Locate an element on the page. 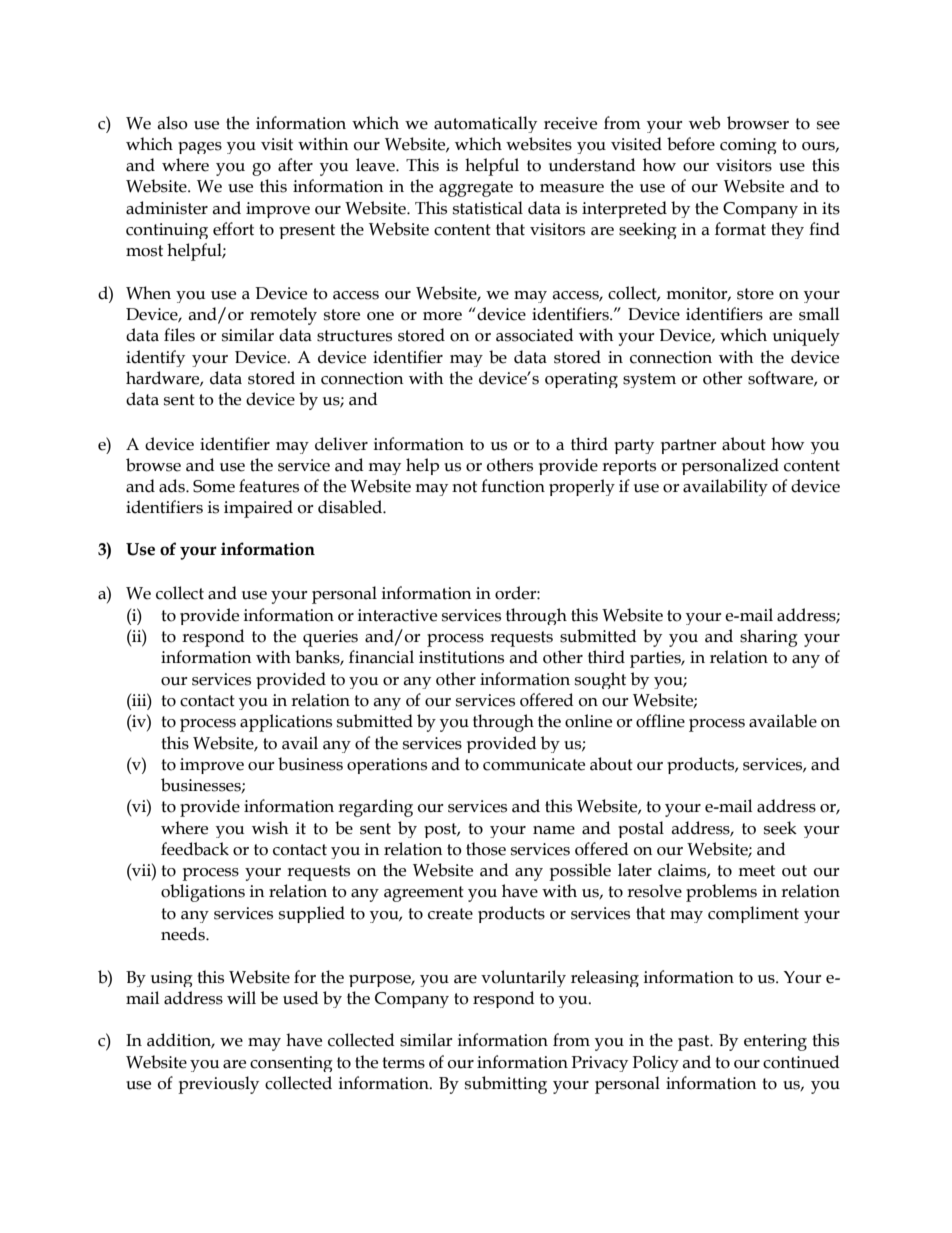  Some is located at coordinates (214, 486).
